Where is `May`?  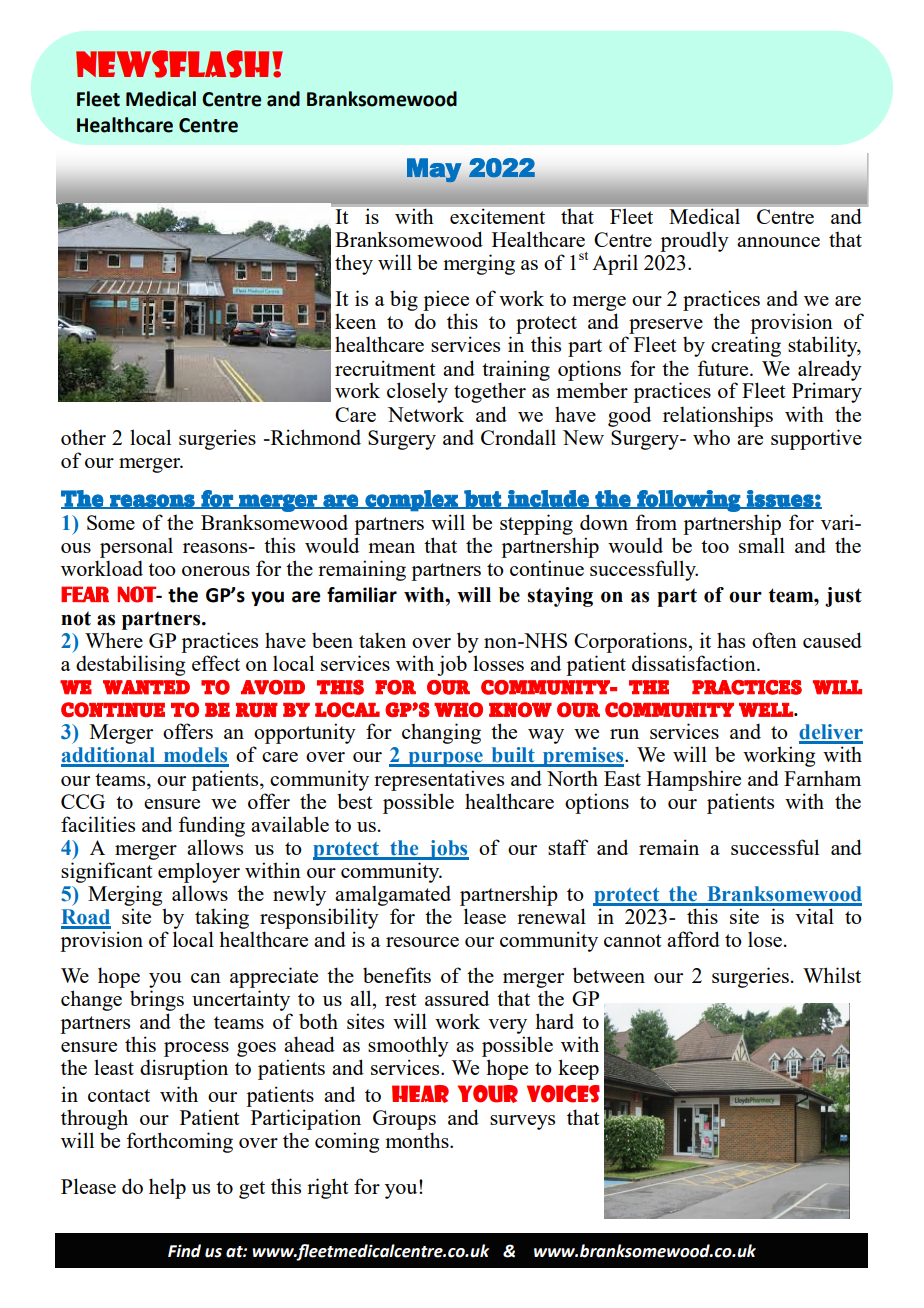 May is located at coordinates (434, 170).
